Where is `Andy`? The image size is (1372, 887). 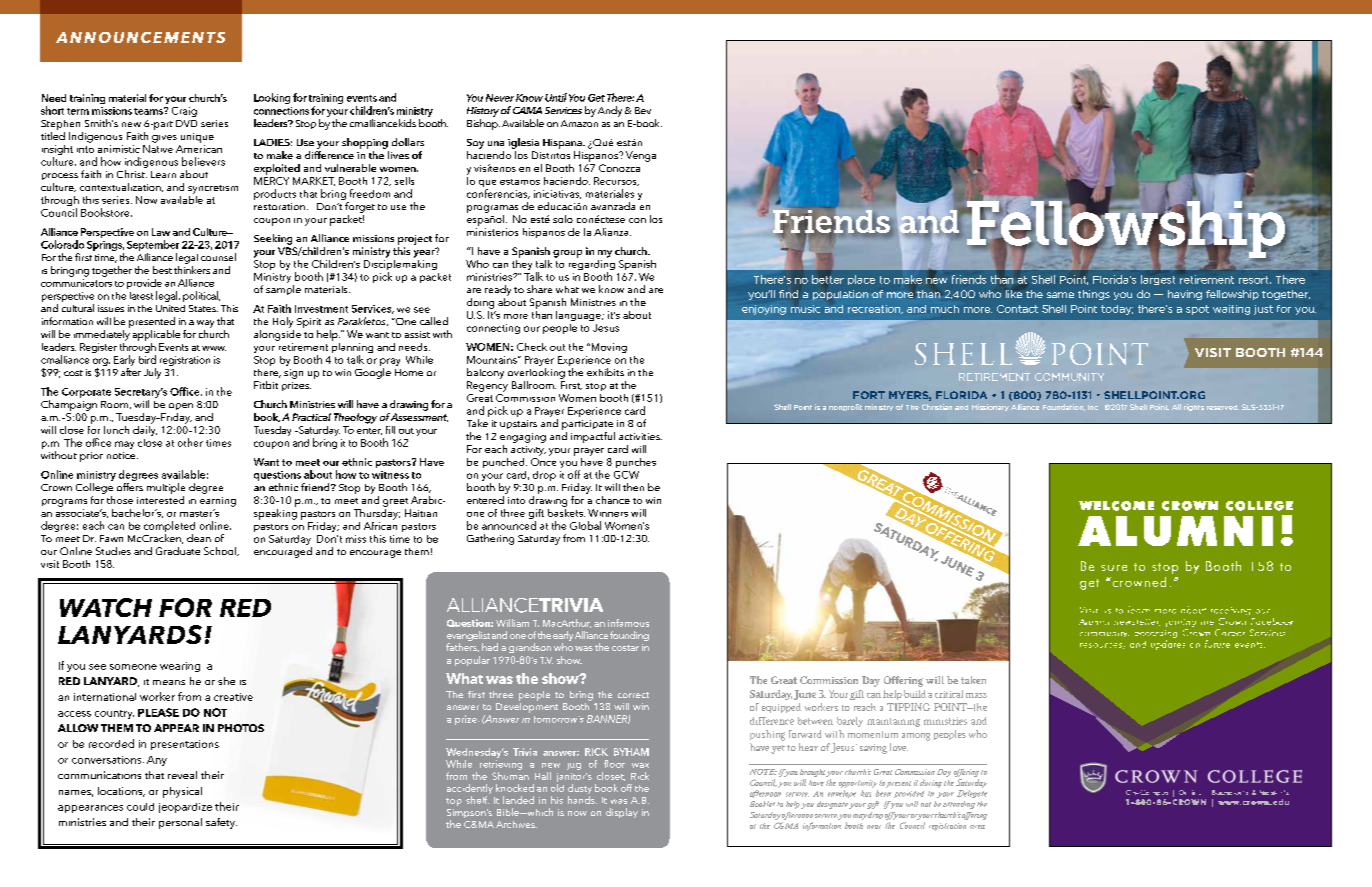
Andy is located at coordinates (610, 111).
